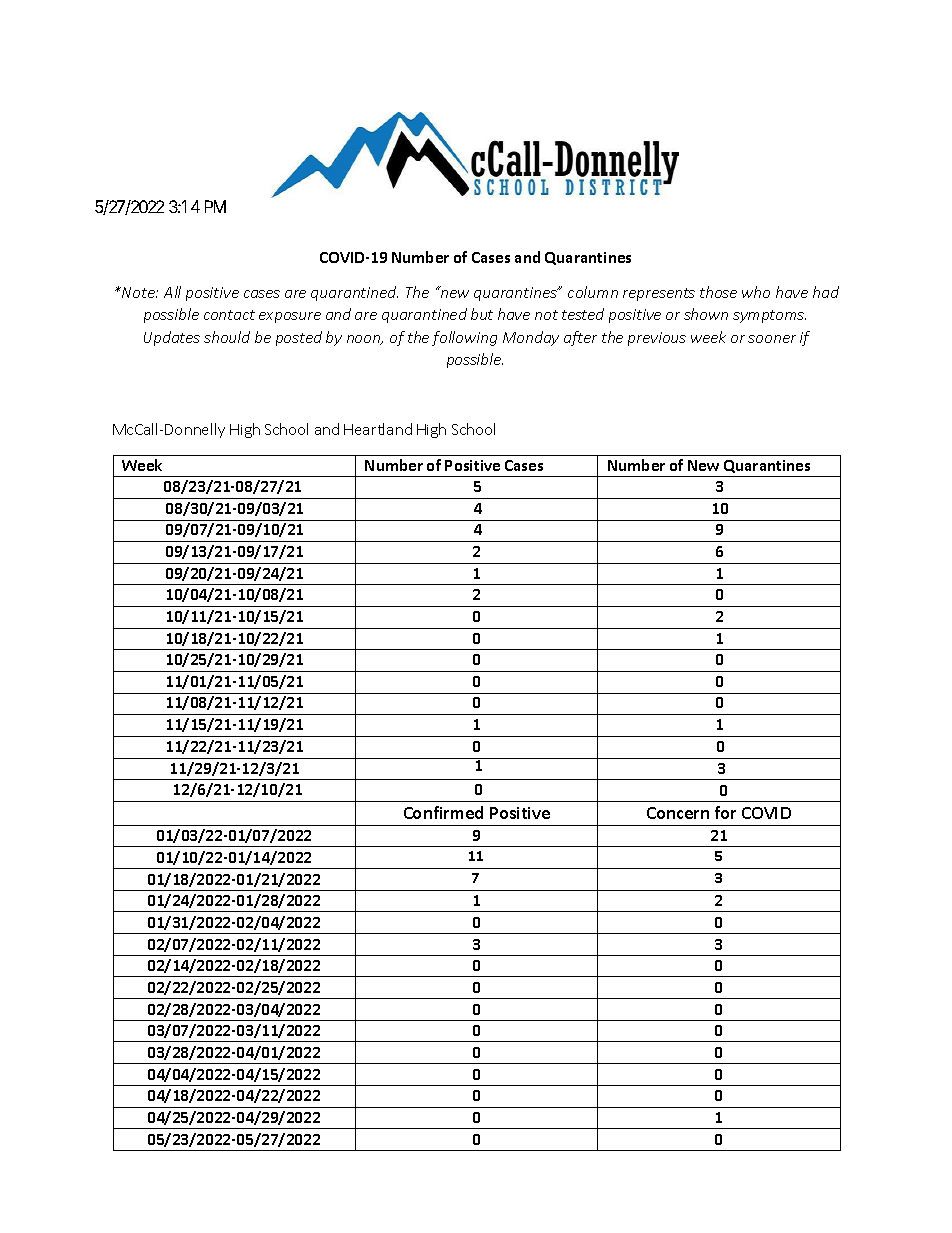 This screenshot has height=1233, width=952. I want to click on Monday, so click(531, 338).
